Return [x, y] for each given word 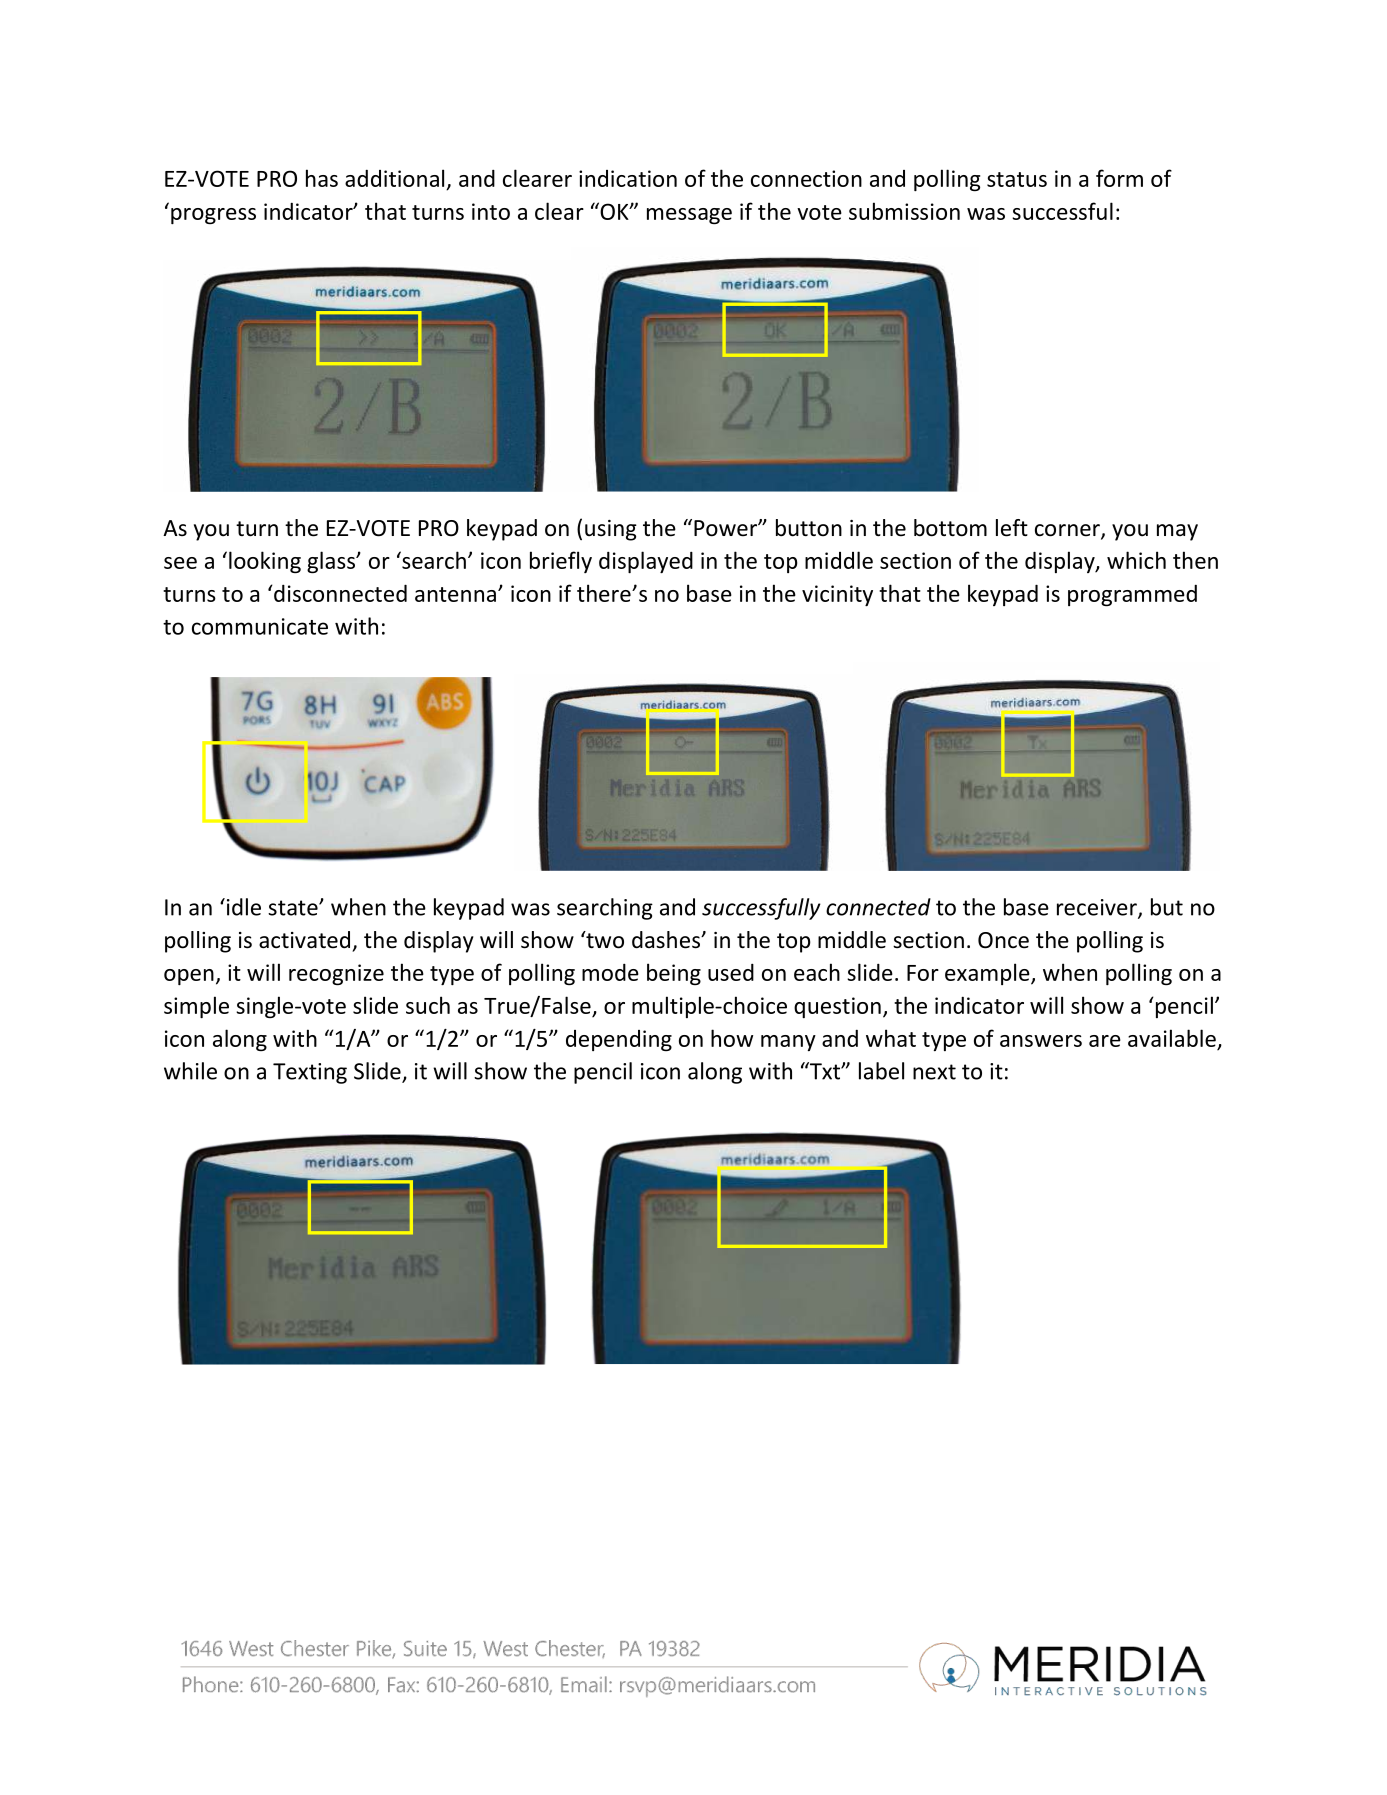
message [689, 216]
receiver [1098, 908]
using [611, 530]
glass [332, 562]
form [1119, 178]
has [322, 178]
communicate [260, 626]
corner [1068, 531]
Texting [310, 1073]
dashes [667, 940]
